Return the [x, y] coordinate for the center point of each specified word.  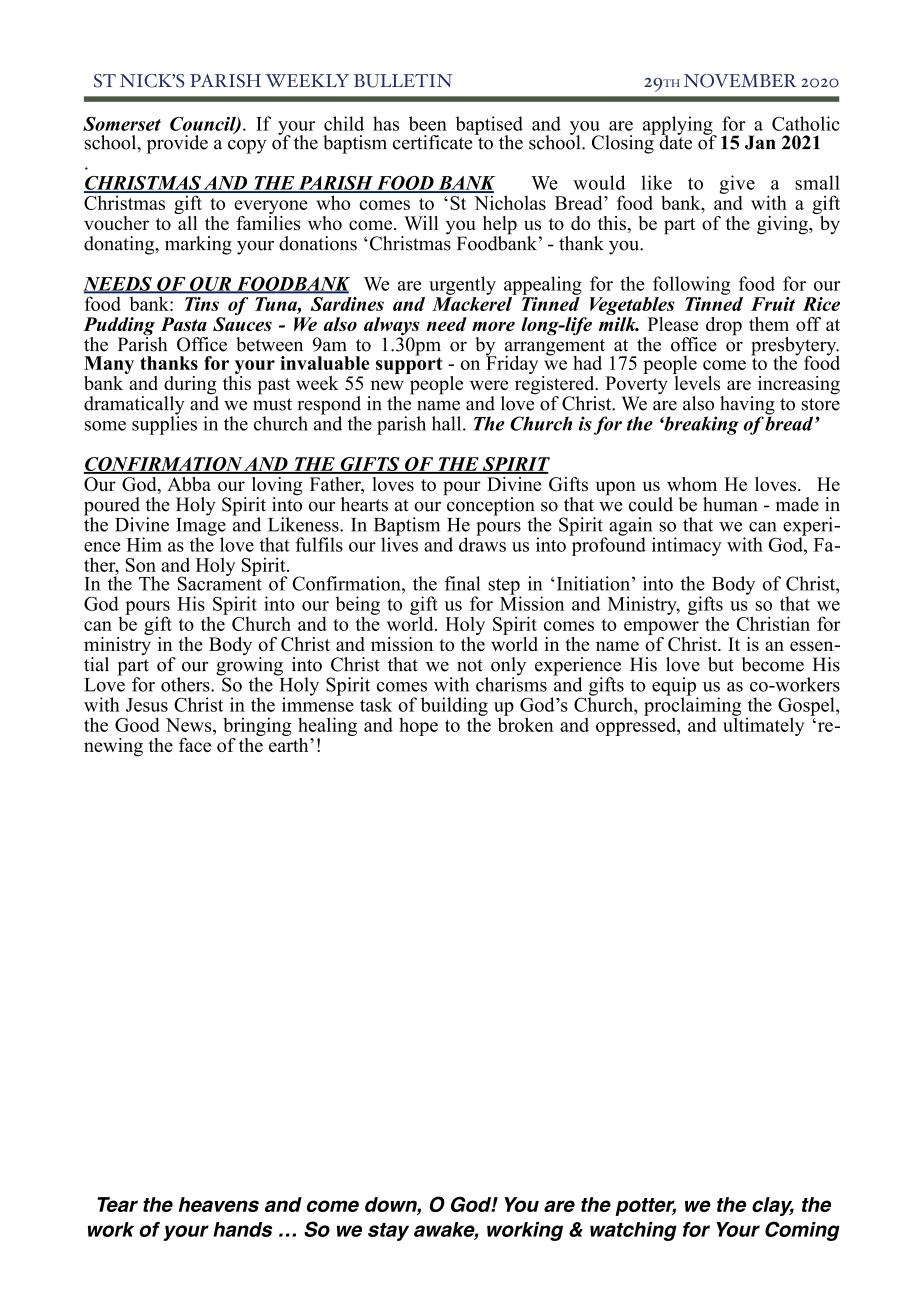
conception [490, 506]
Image [201, 526]
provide [177, 144]
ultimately [764, 725]
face [195, 745]
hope [418, 727]
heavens [219, 1204]
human [730, 504]
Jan [760, 142]
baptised [489, 126]
